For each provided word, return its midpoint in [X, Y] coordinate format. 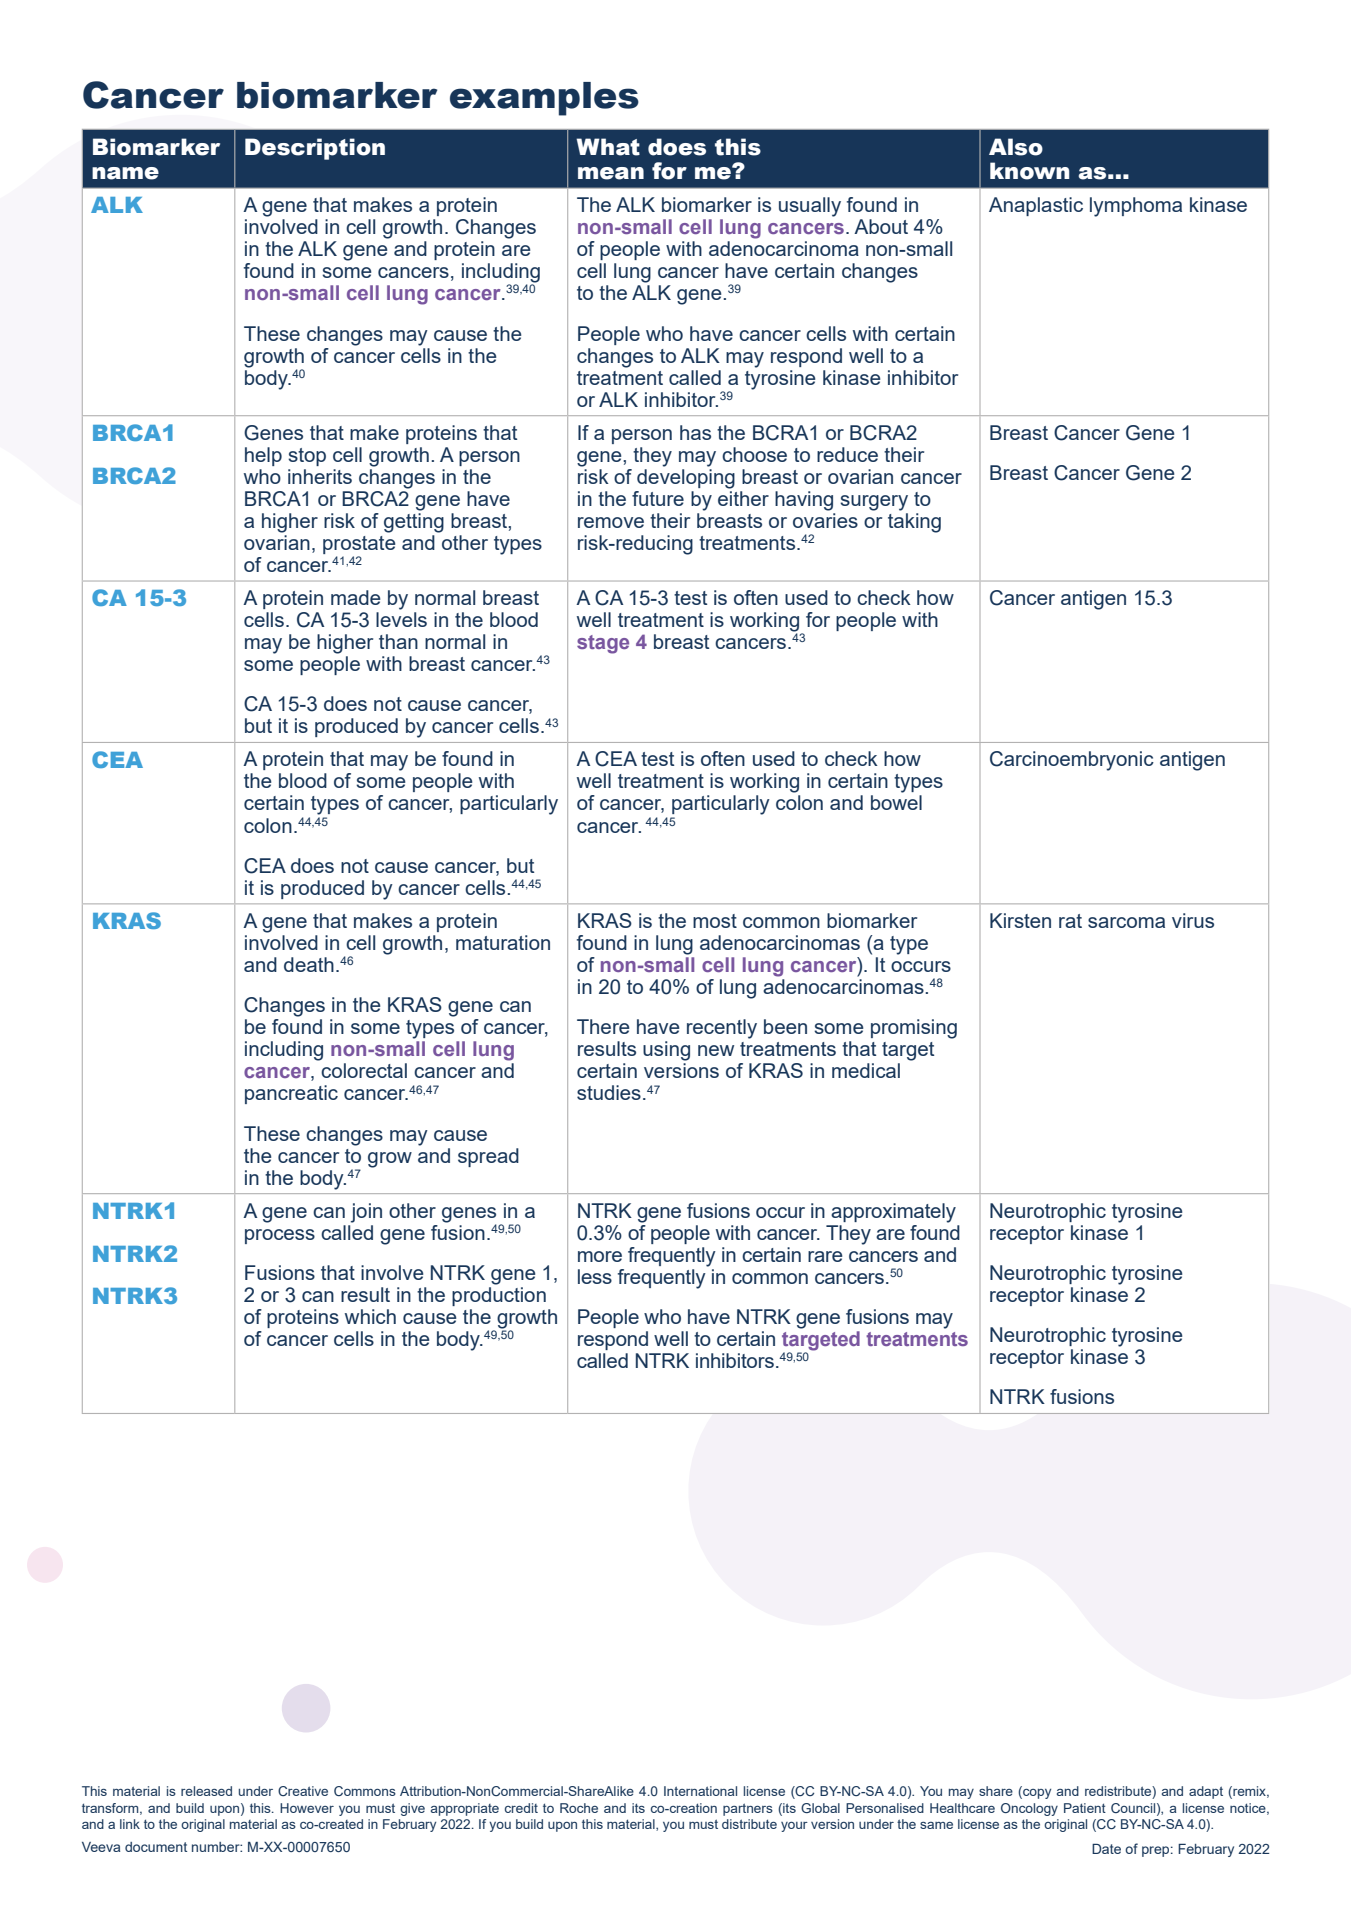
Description [315, 149]
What [608, 147]
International [700, 1791]
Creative [303, 1791]
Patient [1085, 1808]
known [1030, 171]
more [600, 1256]
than [398, 641]
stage [603, 644]
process [280, 1236]
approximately [893, 1213]
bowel [896, 802]
